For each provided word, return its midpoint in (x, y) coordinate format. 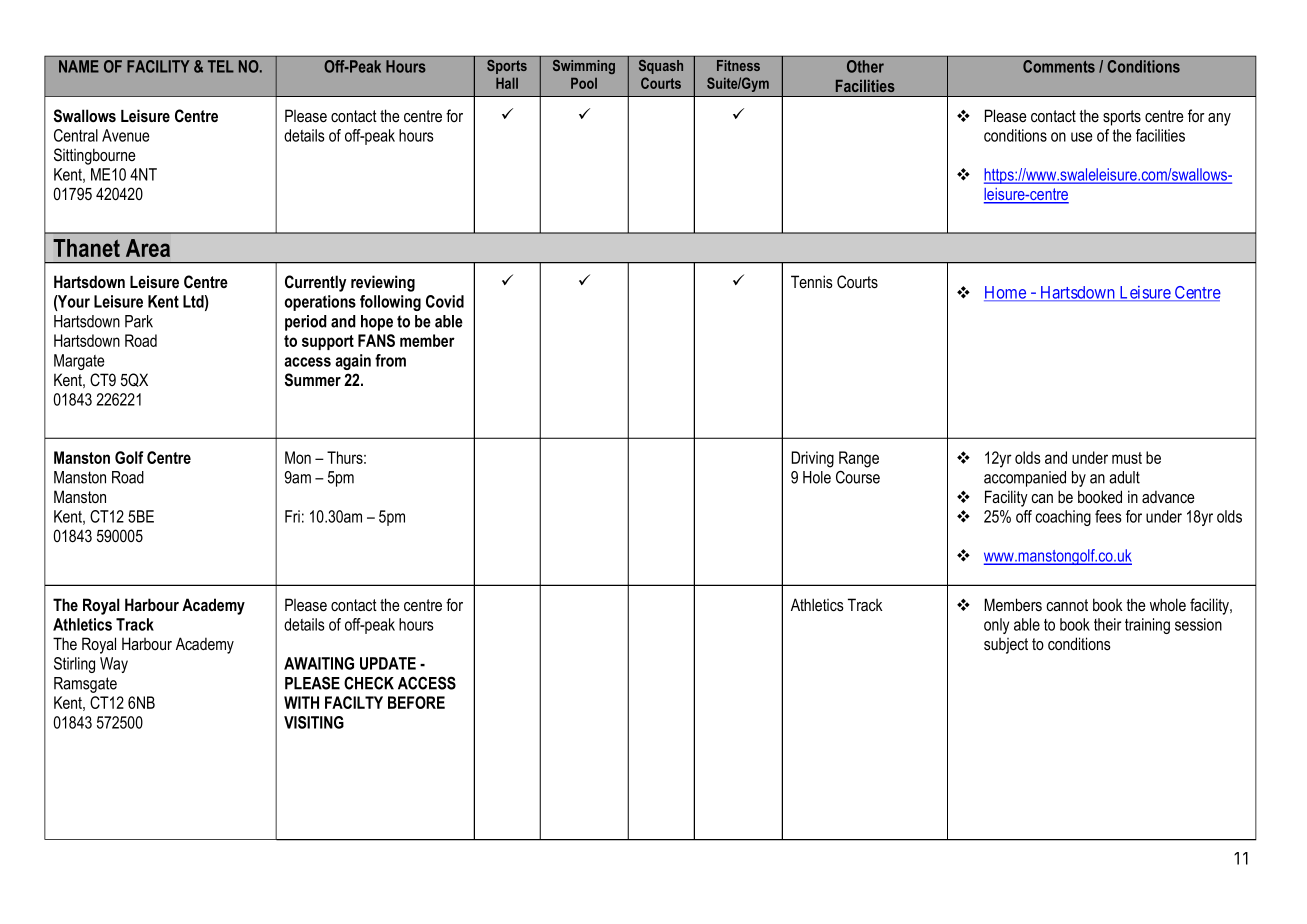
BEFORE (416, 702)
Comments (1059, 66)
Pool (584, 83)
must (1127, 458)
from (390, 360)
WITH (301, 702)
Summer (313, 380)
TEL (221, 66)
